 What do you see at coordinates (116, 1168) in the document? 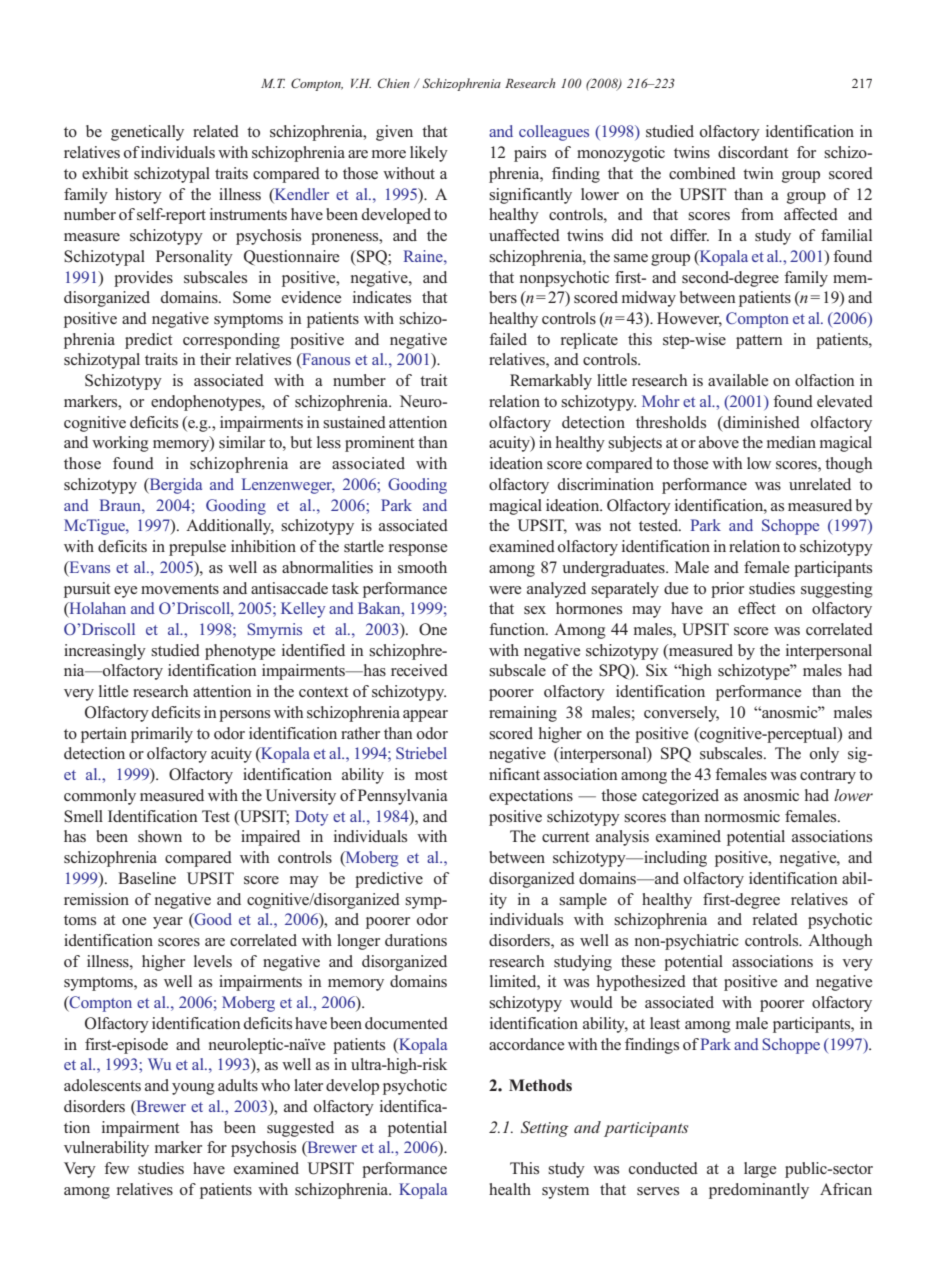
I see `few` at bounding box center [116, 1168].
